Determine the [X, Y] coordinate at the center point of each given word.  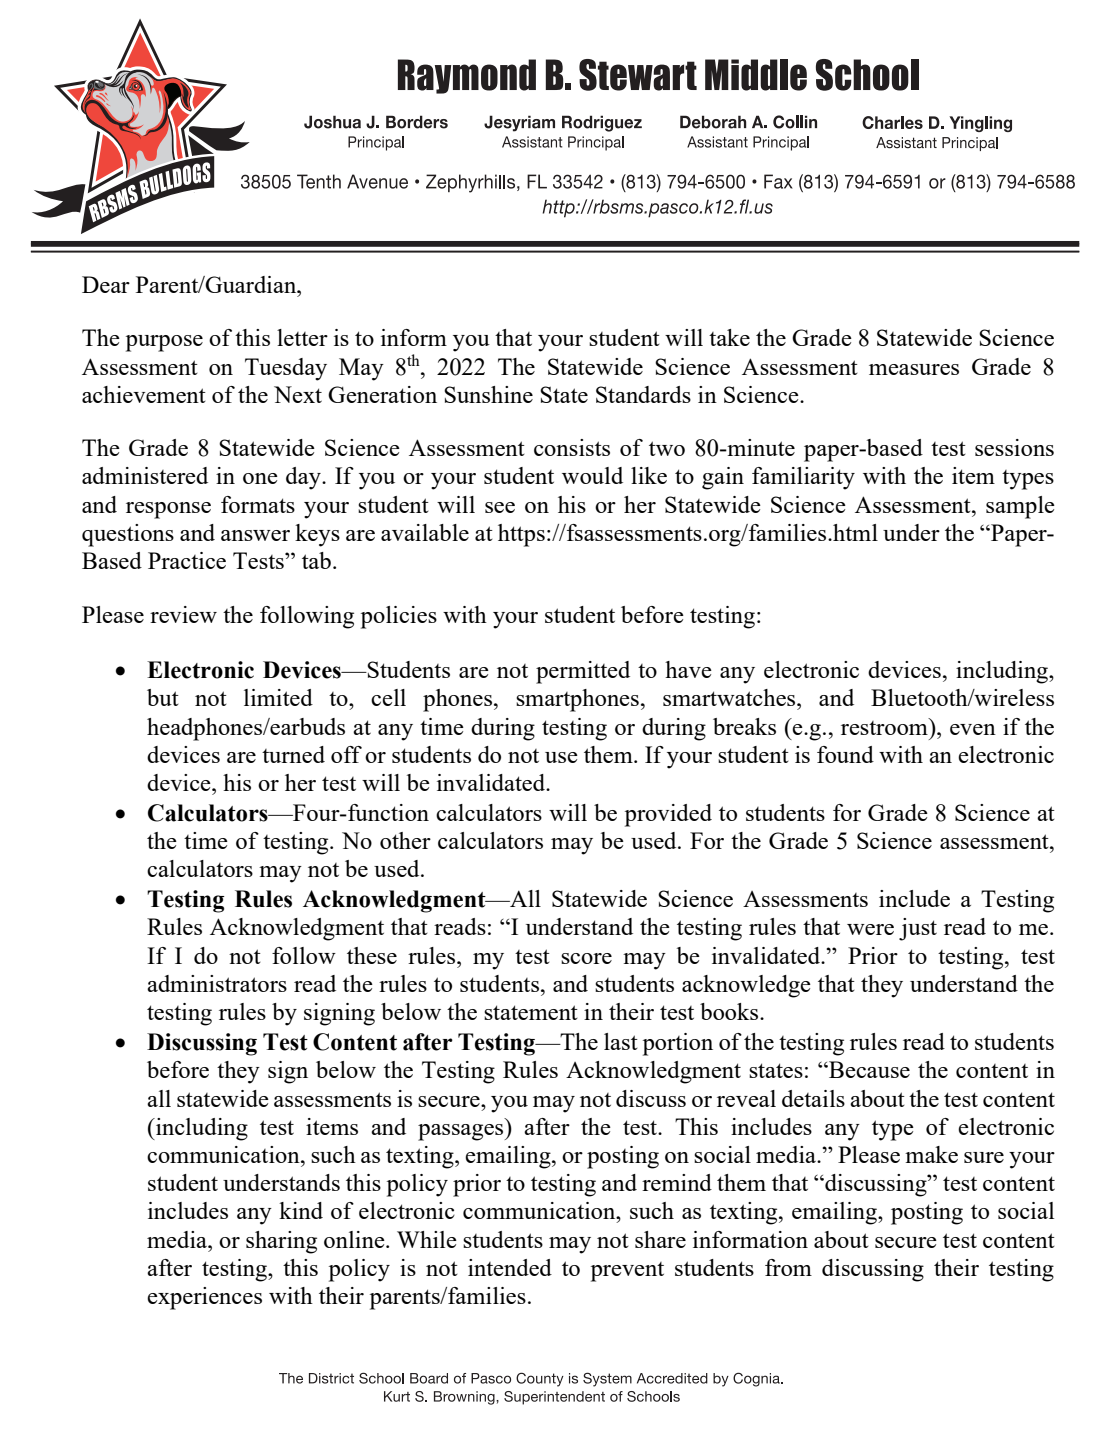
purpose [164, 343]
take [729, 337]
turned [293, 754]
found [845, 754]
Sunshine [488, 394]
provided [668, 815]
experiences [204, 1298]
